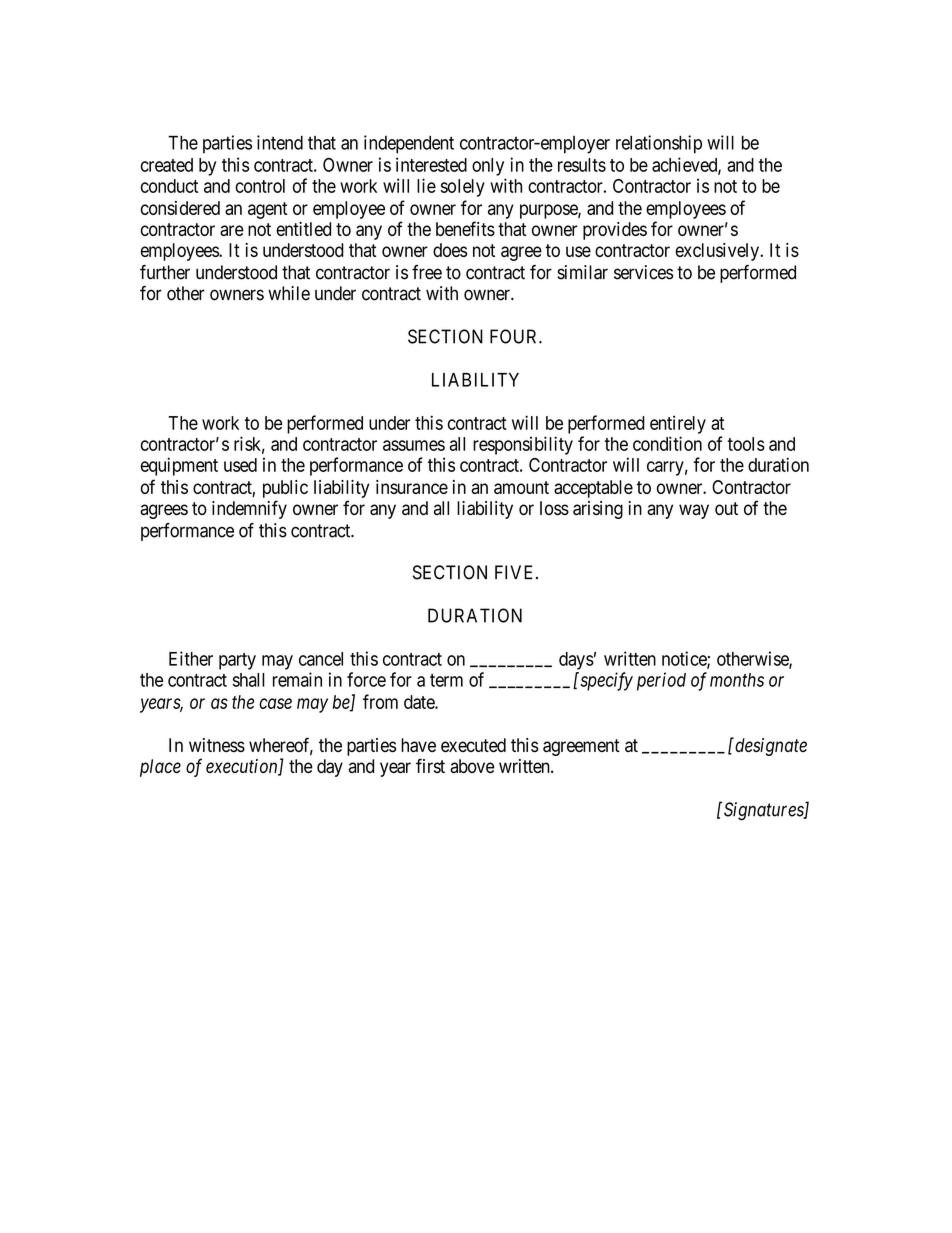  Describe the element at coordinates (217, 745) in the image. I see `witness` at that location.
